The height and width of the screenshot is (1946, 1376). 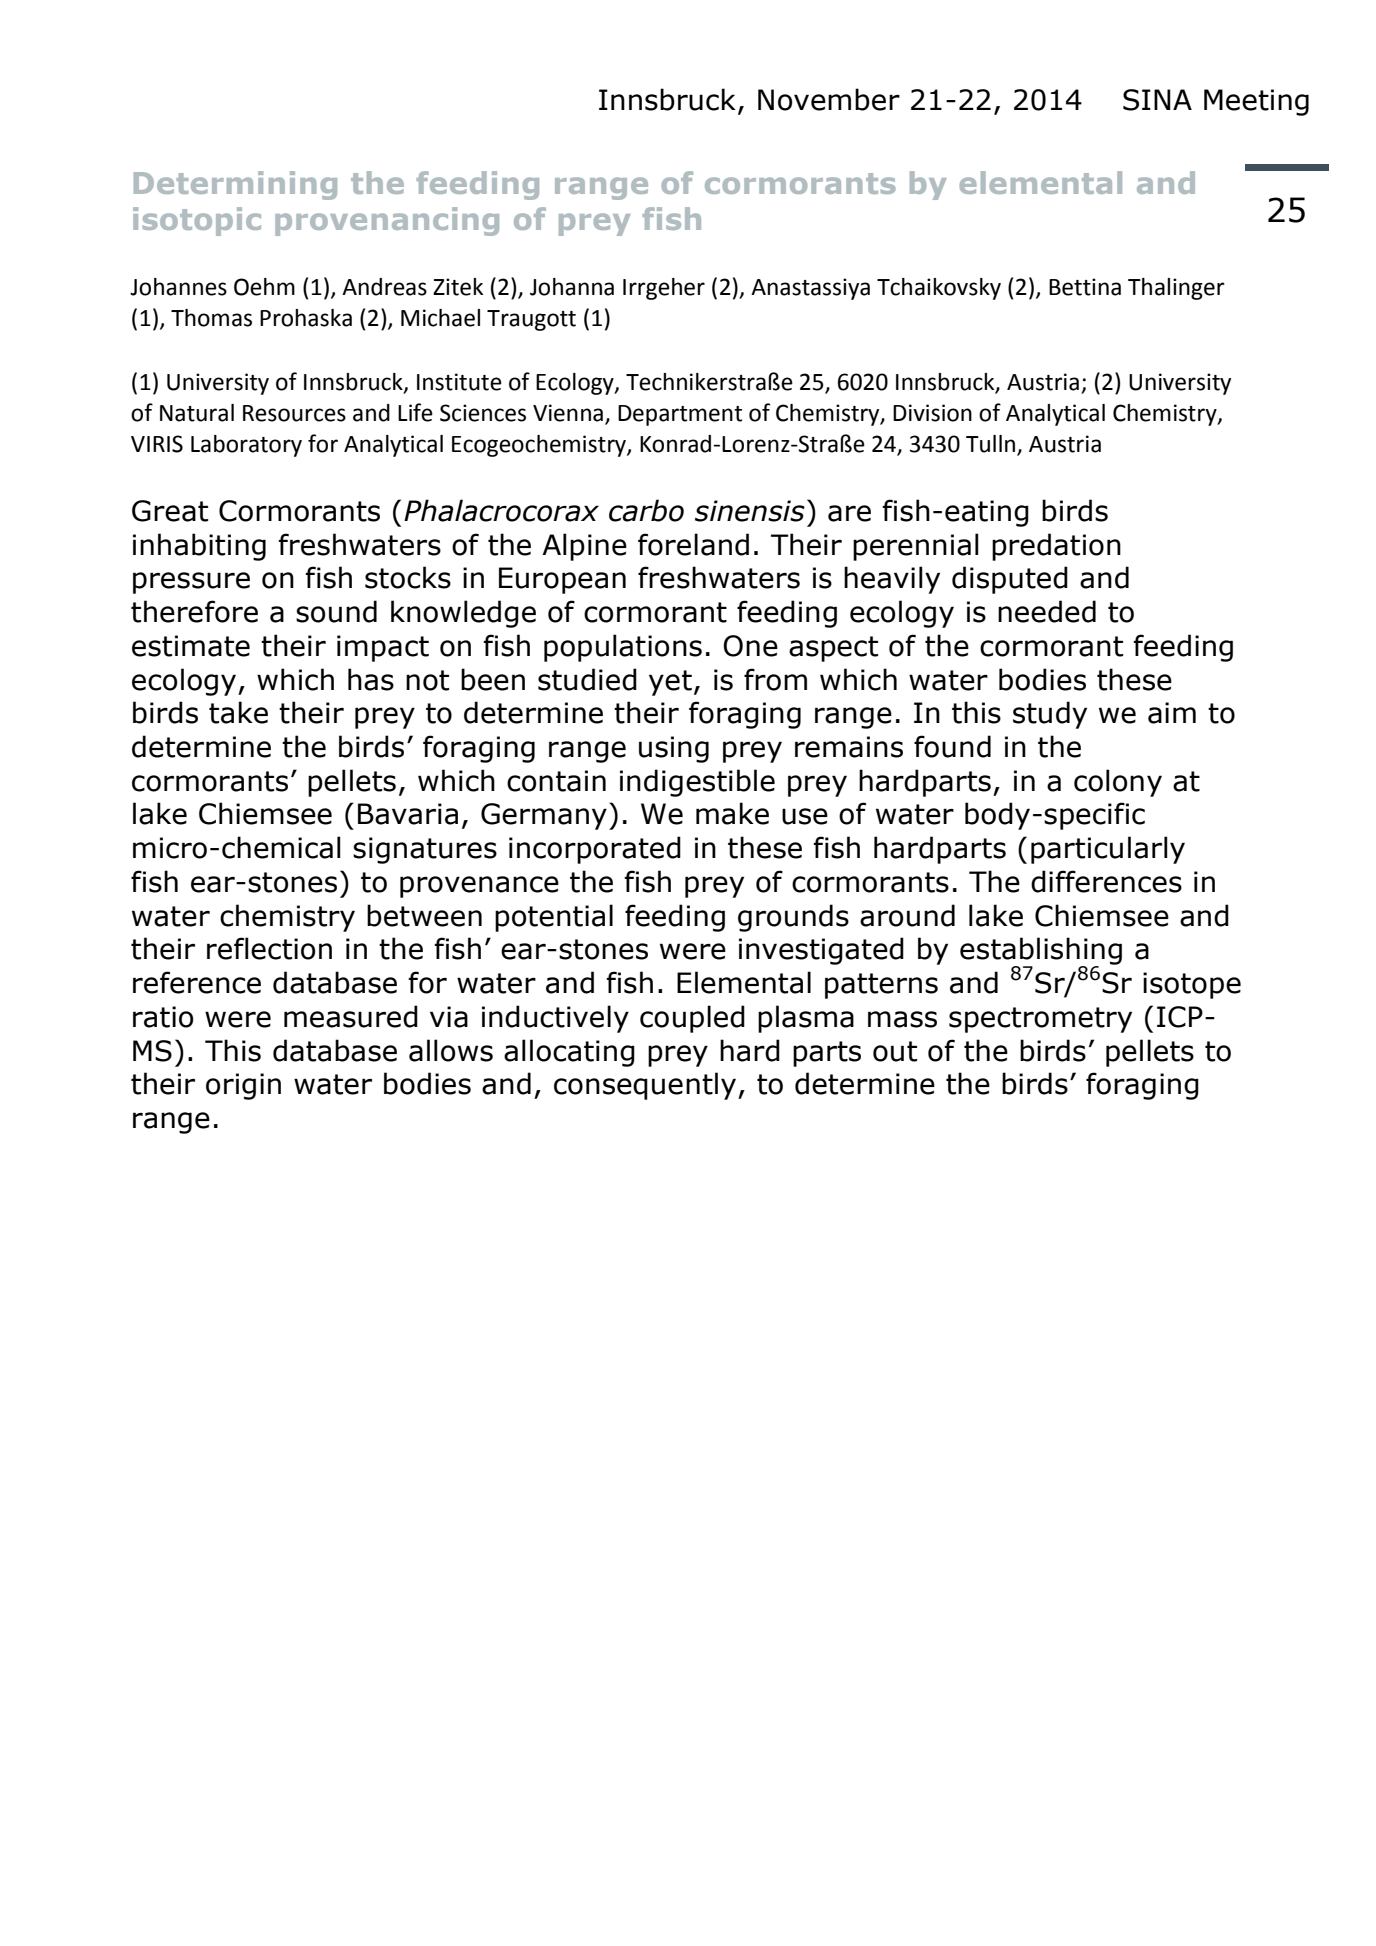 I want to click on Division, so click(x=932, y=413).
